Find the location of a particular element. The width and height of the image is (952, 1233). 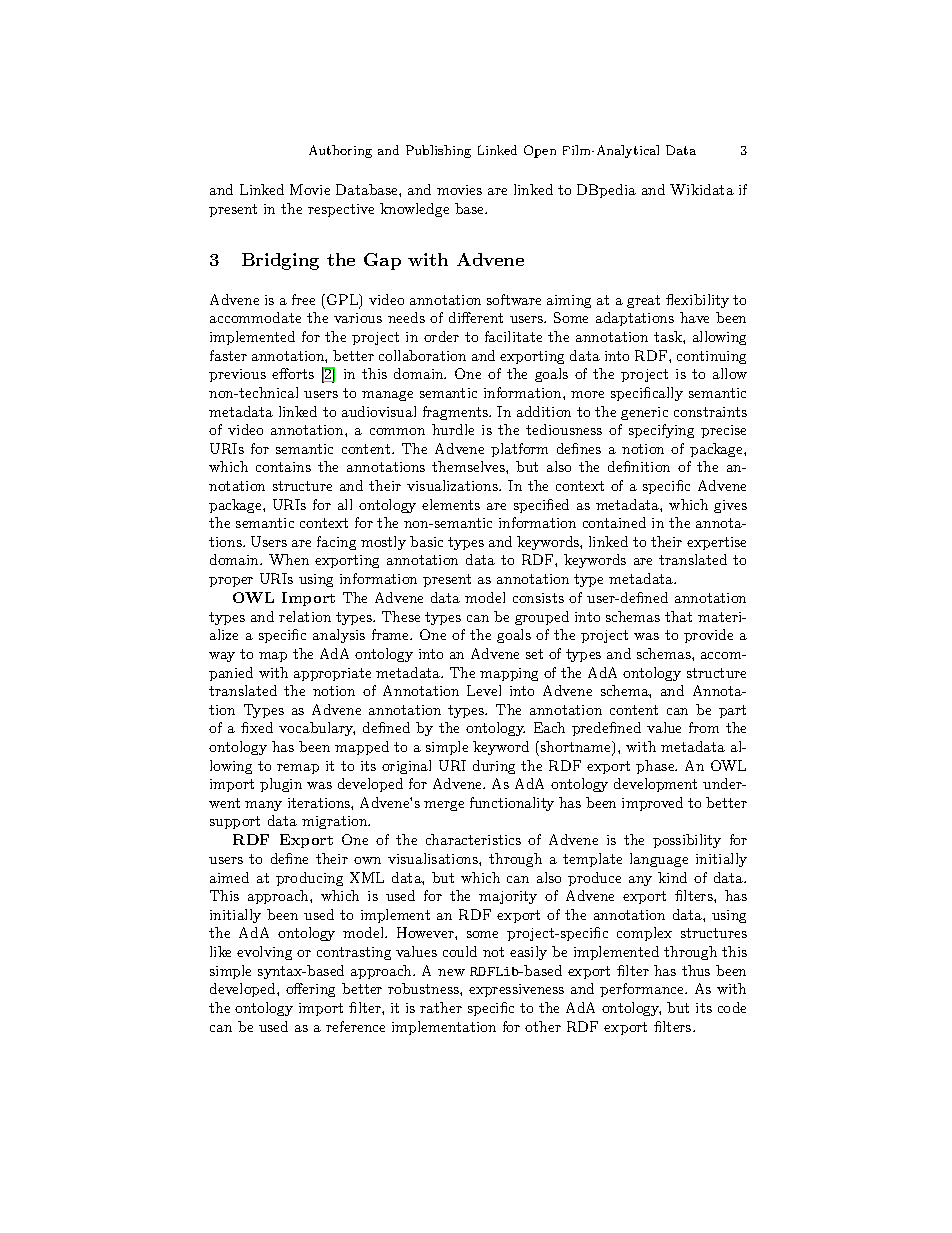

Authoring is located at coordinates (340, 151).
